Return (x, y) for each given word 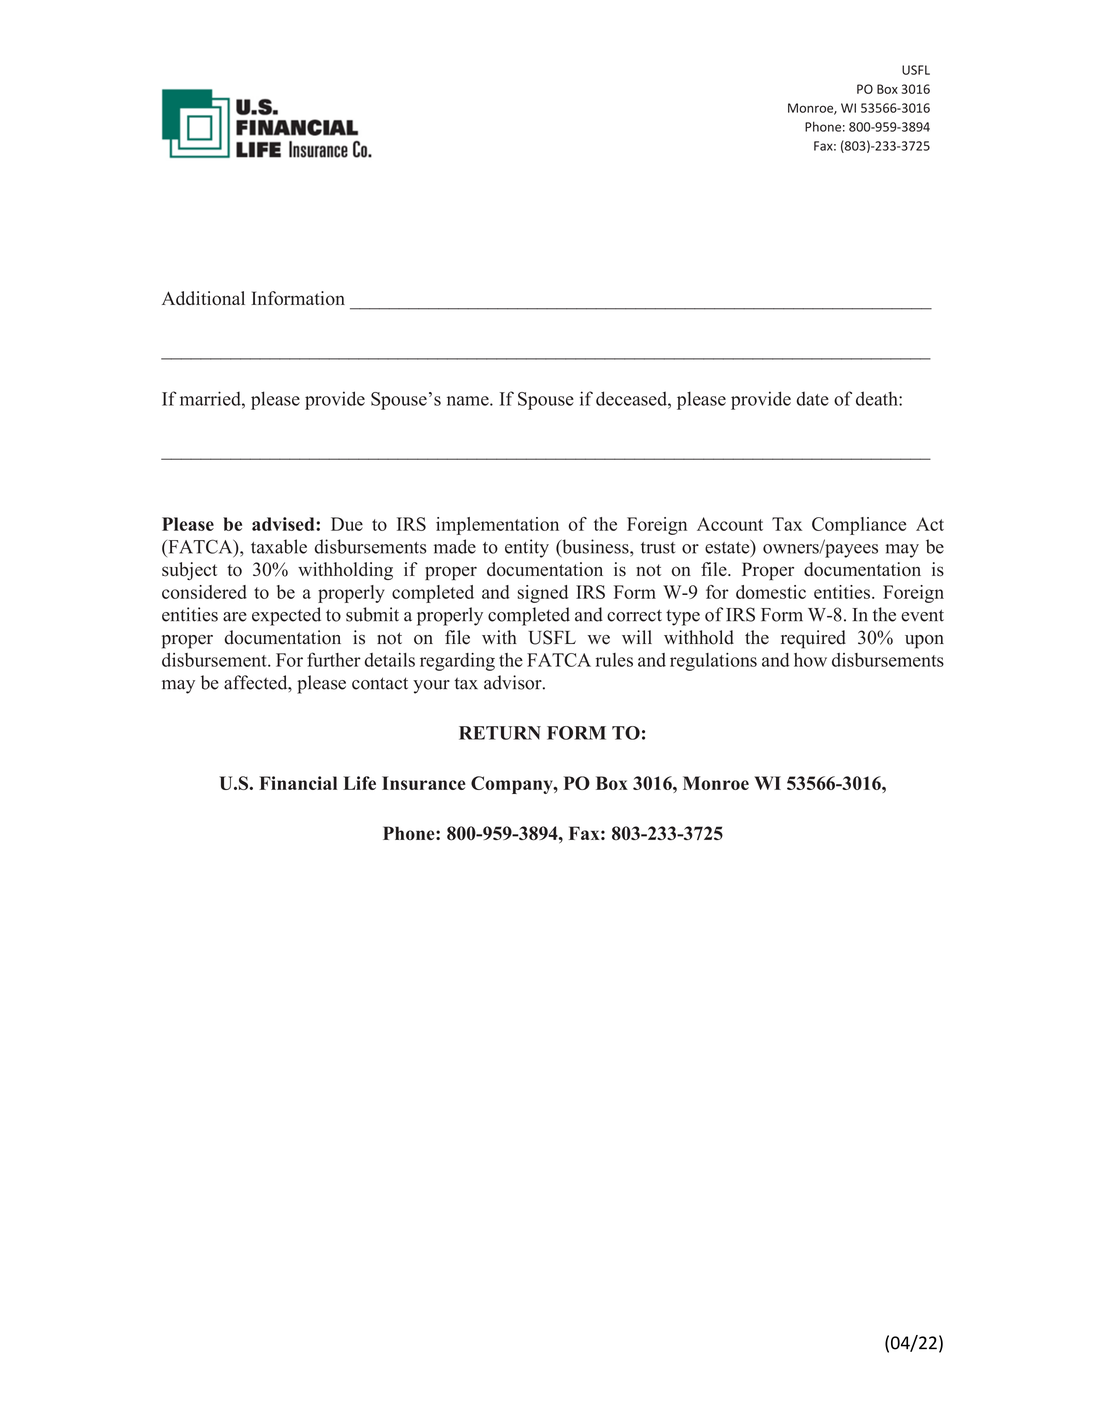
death (878, 398)
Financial (298, 783)
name (469, 401)
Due (347, 524)
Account (730, 524)
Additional (203, 298)
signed (542, 594)
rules (614, 660)
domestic (771, 592)
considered (204, 592)
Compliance (859, 526)
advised (284, 524)
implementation (497, 526)
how (810, 660)
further (334, 659)
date (812, 398)
